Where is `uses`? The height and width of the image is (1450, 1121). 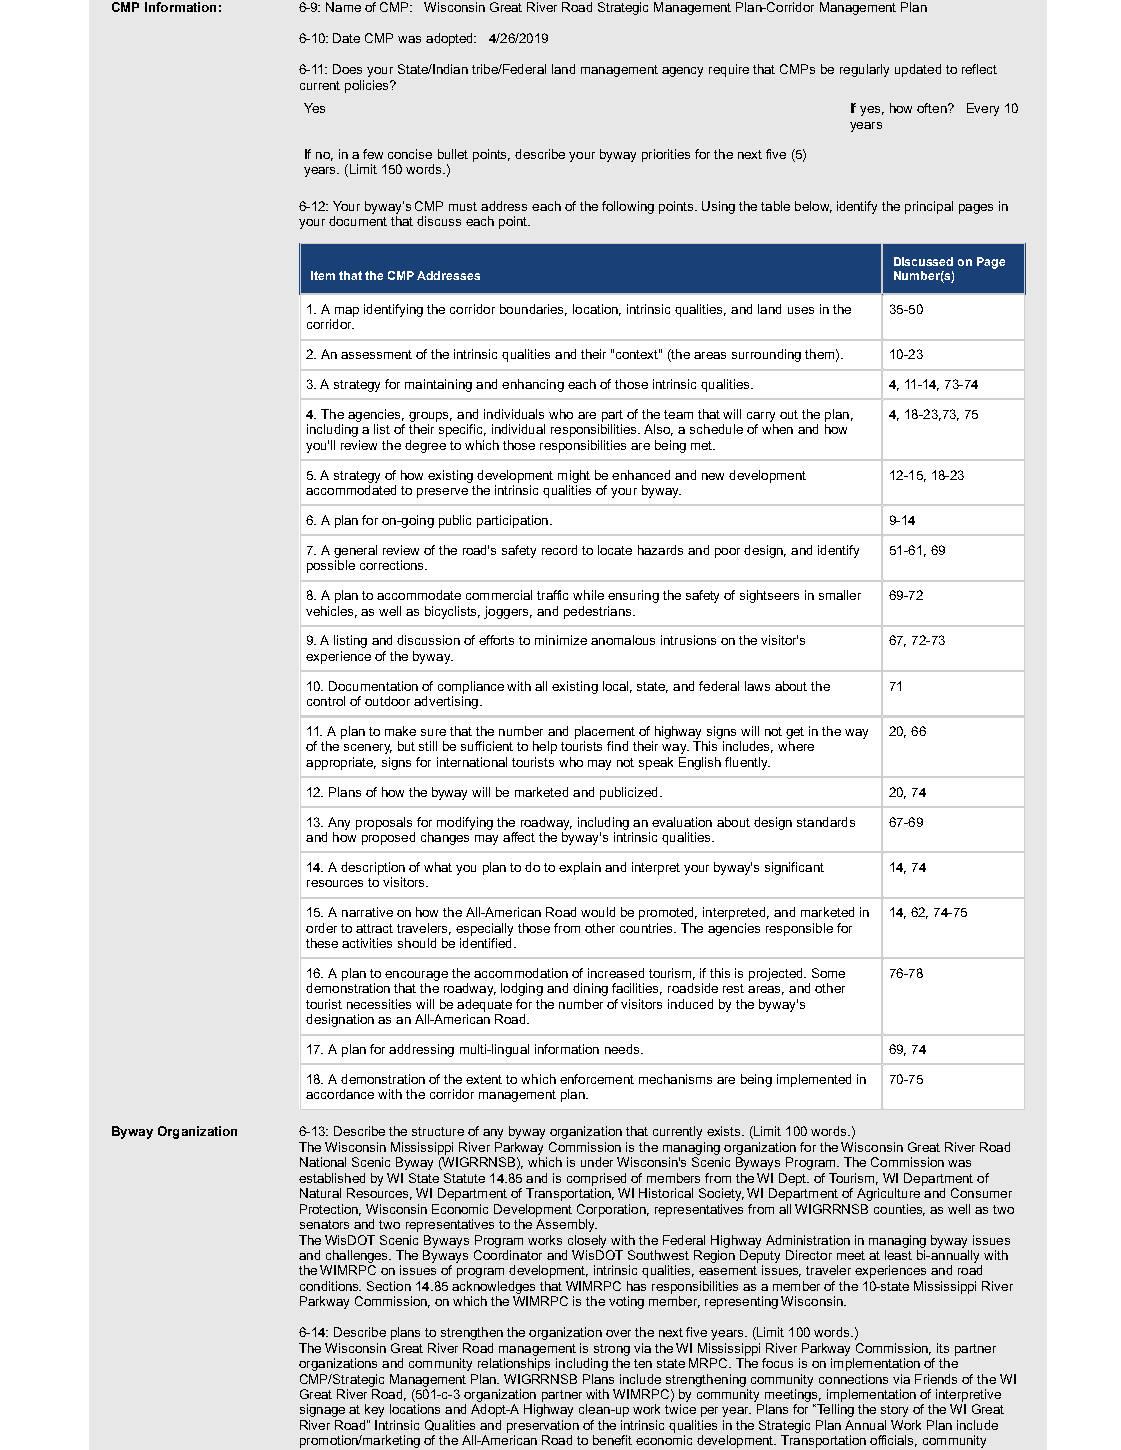
uses is located at coordinates (801, 310).
